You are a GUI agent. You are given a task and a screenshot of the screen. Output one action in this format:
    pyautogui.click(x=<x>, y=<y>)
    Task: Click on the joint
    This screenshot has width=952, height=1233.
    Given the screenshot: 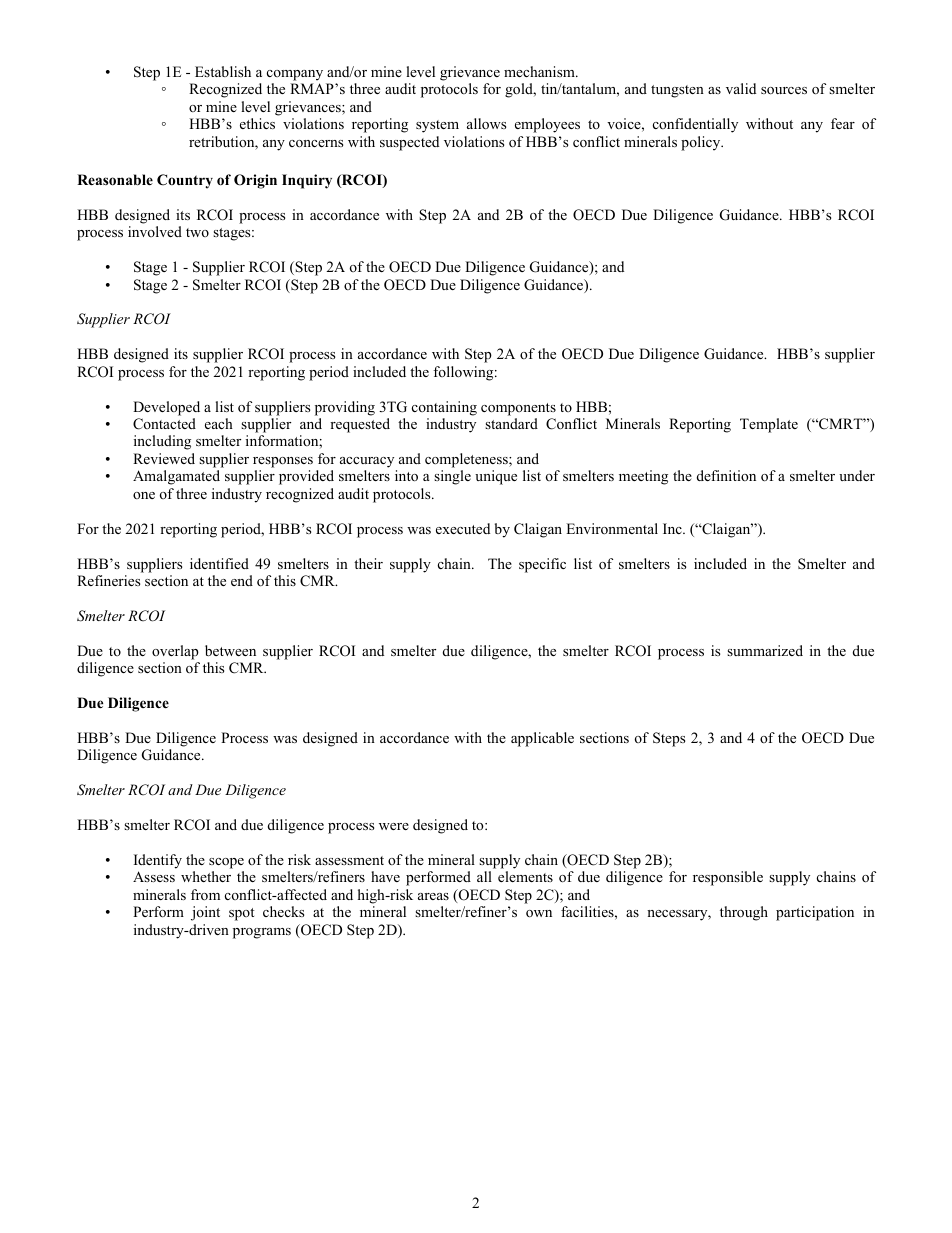 What is the action you would take?
    pyautogui.click(x=205, y=913)
